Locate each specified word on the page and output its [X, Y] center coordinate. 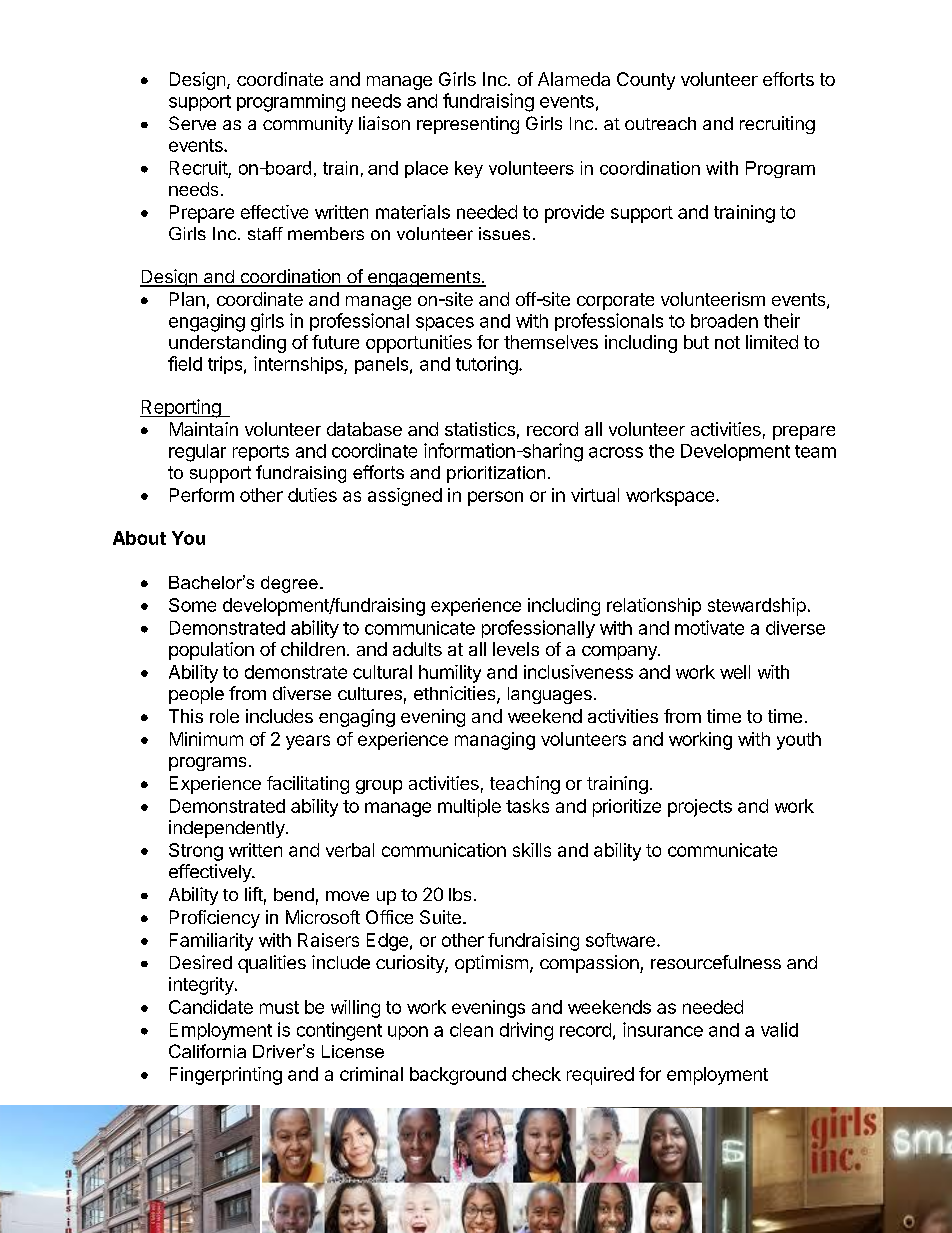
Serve [192, 123]
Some [192, 605]
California [207, 1051]
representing [468, 125]
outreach [660, 123]
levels [516, 649]
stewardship [757, 607]
